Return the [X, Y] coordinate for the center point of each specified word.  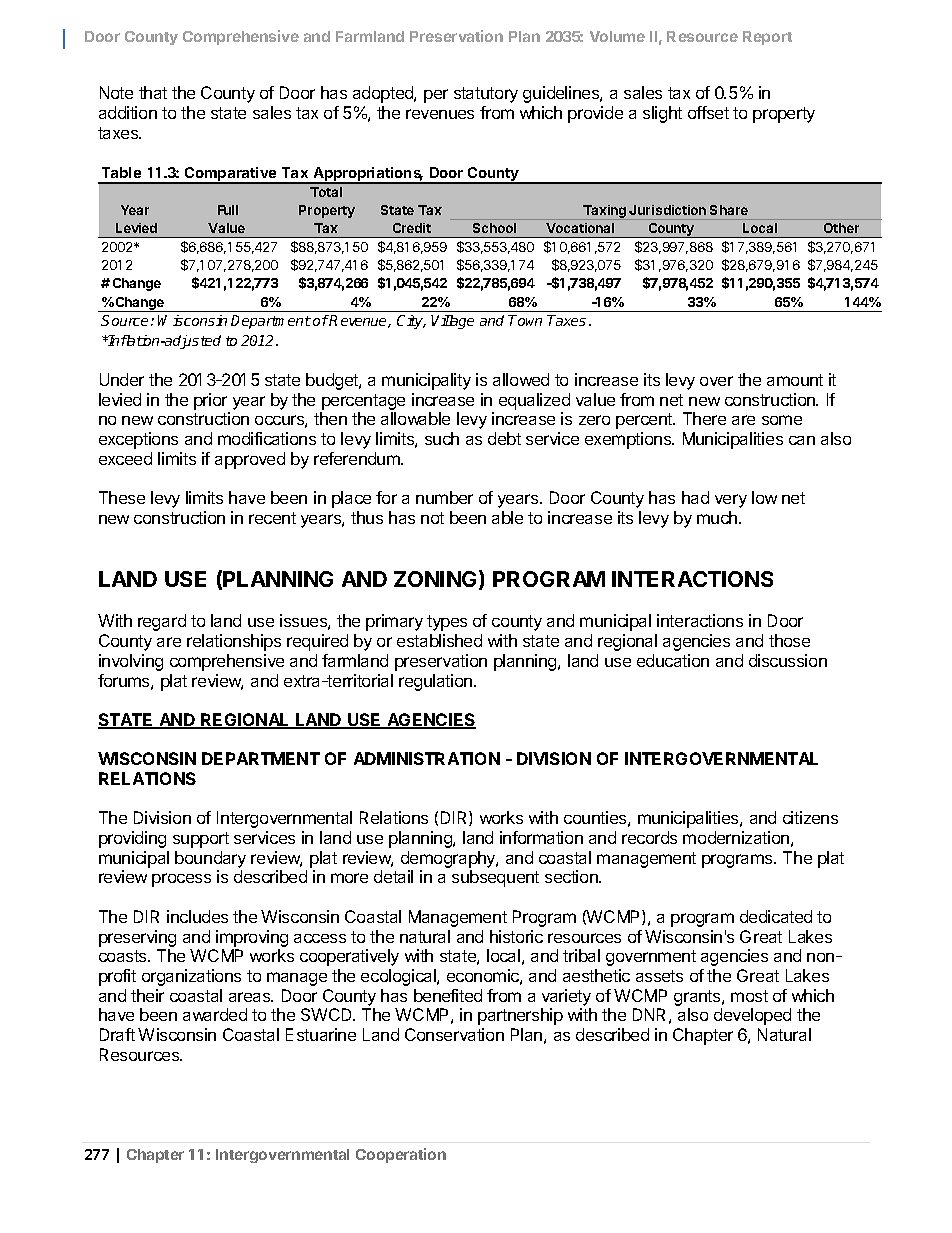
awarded [215, 1014]
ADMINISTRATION [427, 758]
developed [752, 1016]
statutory [486, 95]
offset [708, 112]
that [153, 92]
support [201, 840]
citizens [810, 817]
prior [210, 401]
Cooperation [401, 1155]
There [704, 418]
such [442, 438]
